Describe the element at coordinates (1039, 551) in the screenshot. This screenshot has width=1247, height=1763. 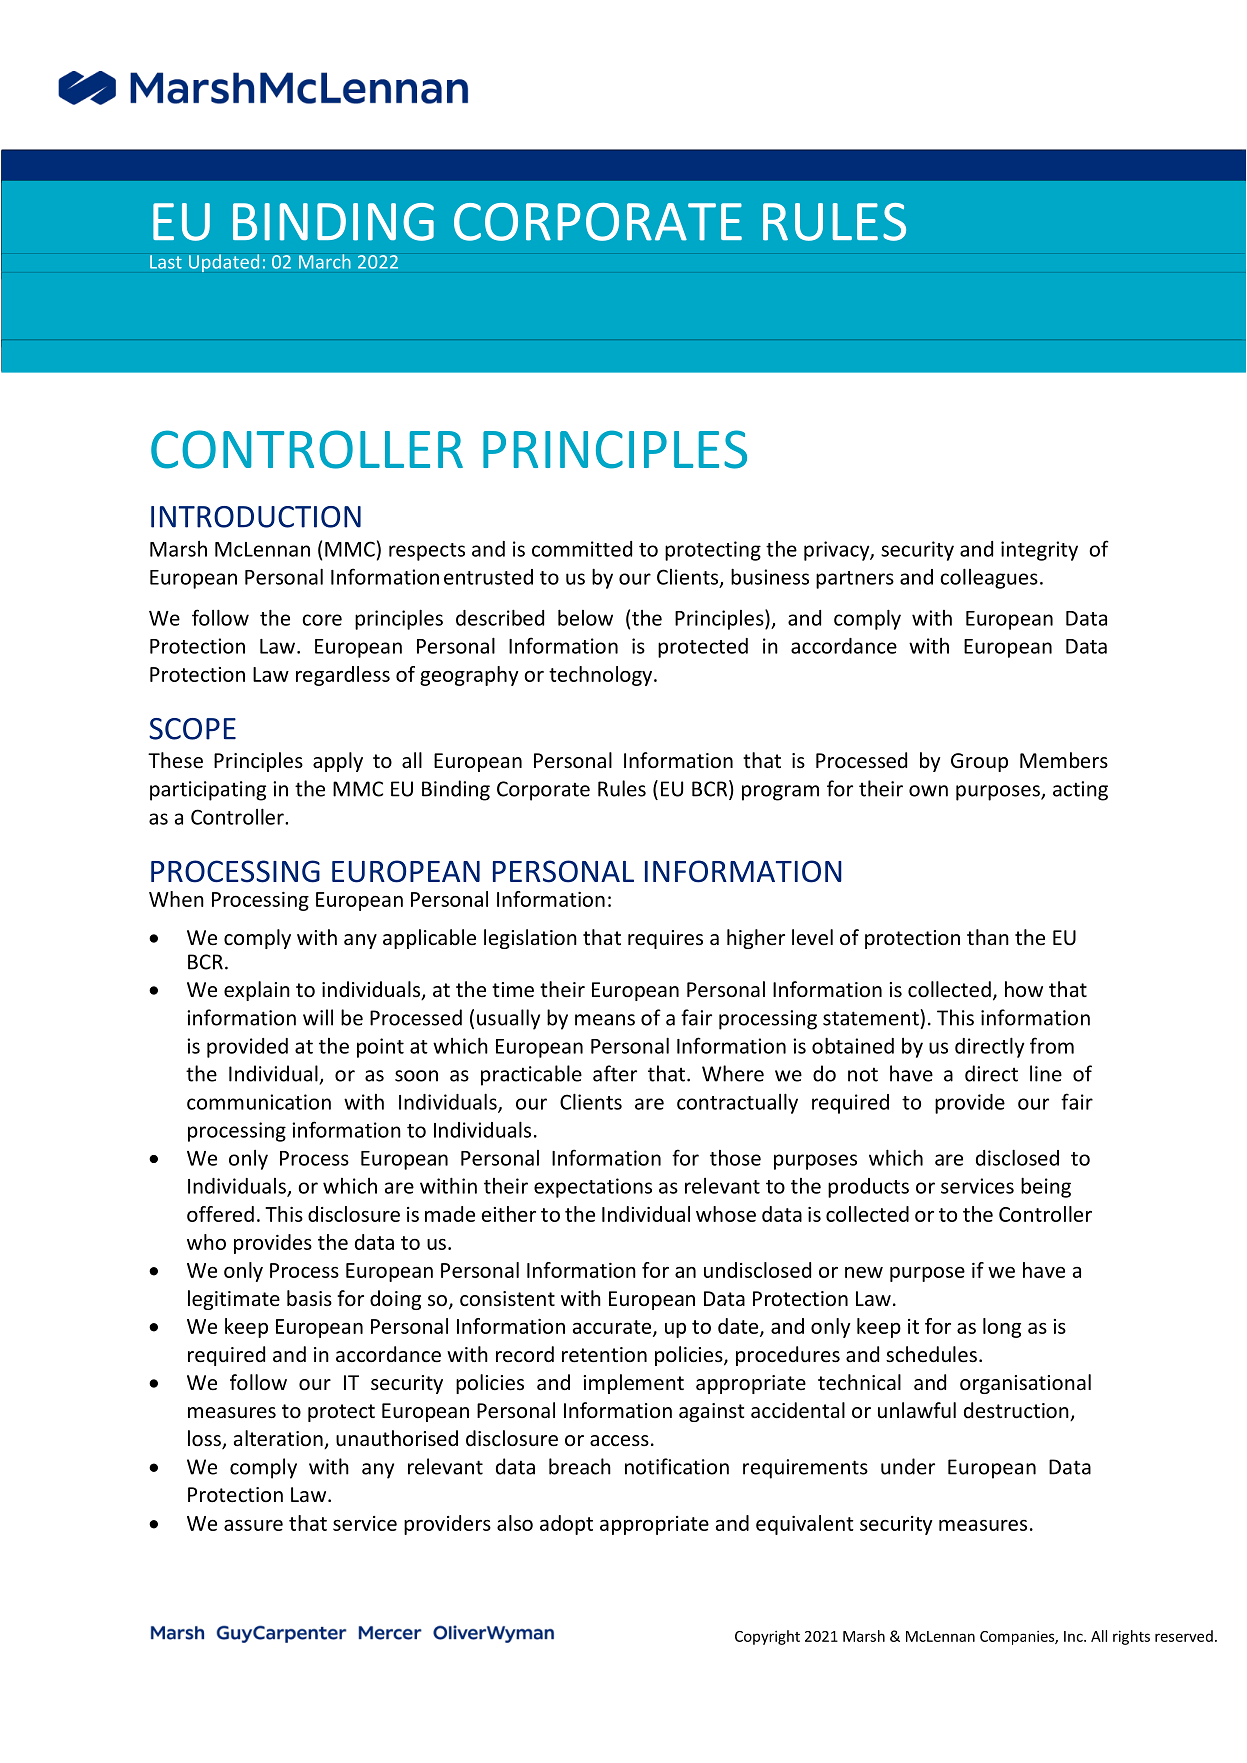
I see `integrity` at that location.
